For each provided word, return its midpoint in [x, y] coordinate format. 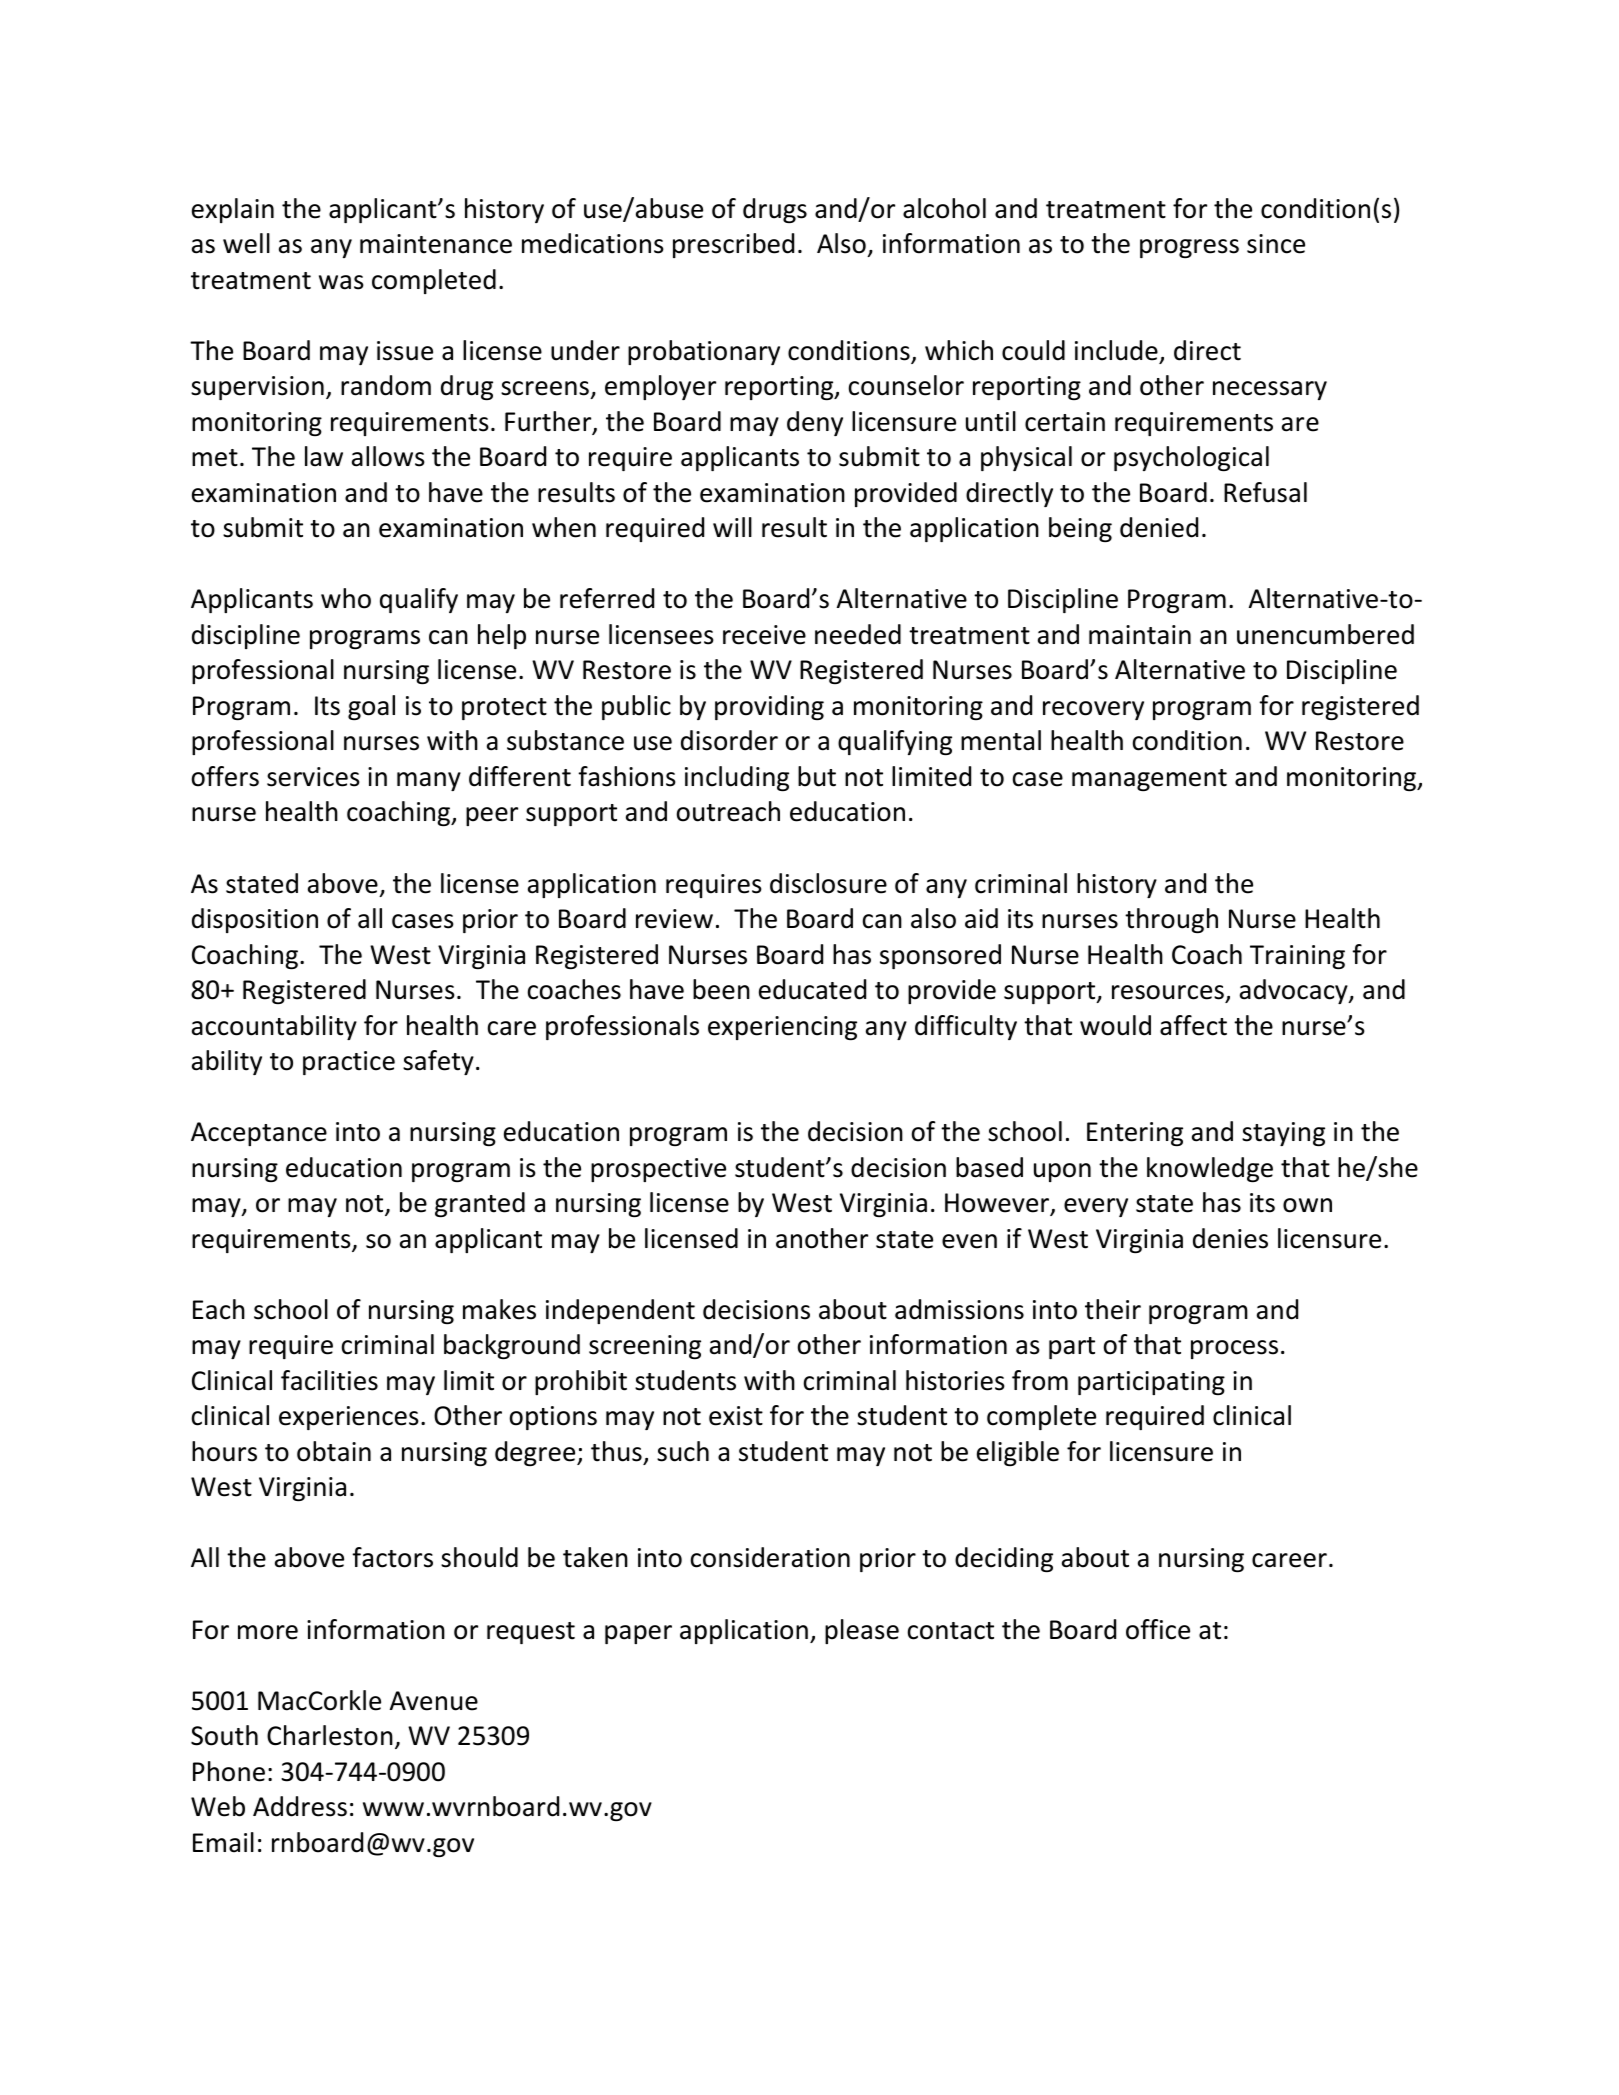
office [1158, 1629]
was [341, 282]
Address [300, 1806]
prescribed [733, 245]
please [862, 1631]
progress [1189, 248]
